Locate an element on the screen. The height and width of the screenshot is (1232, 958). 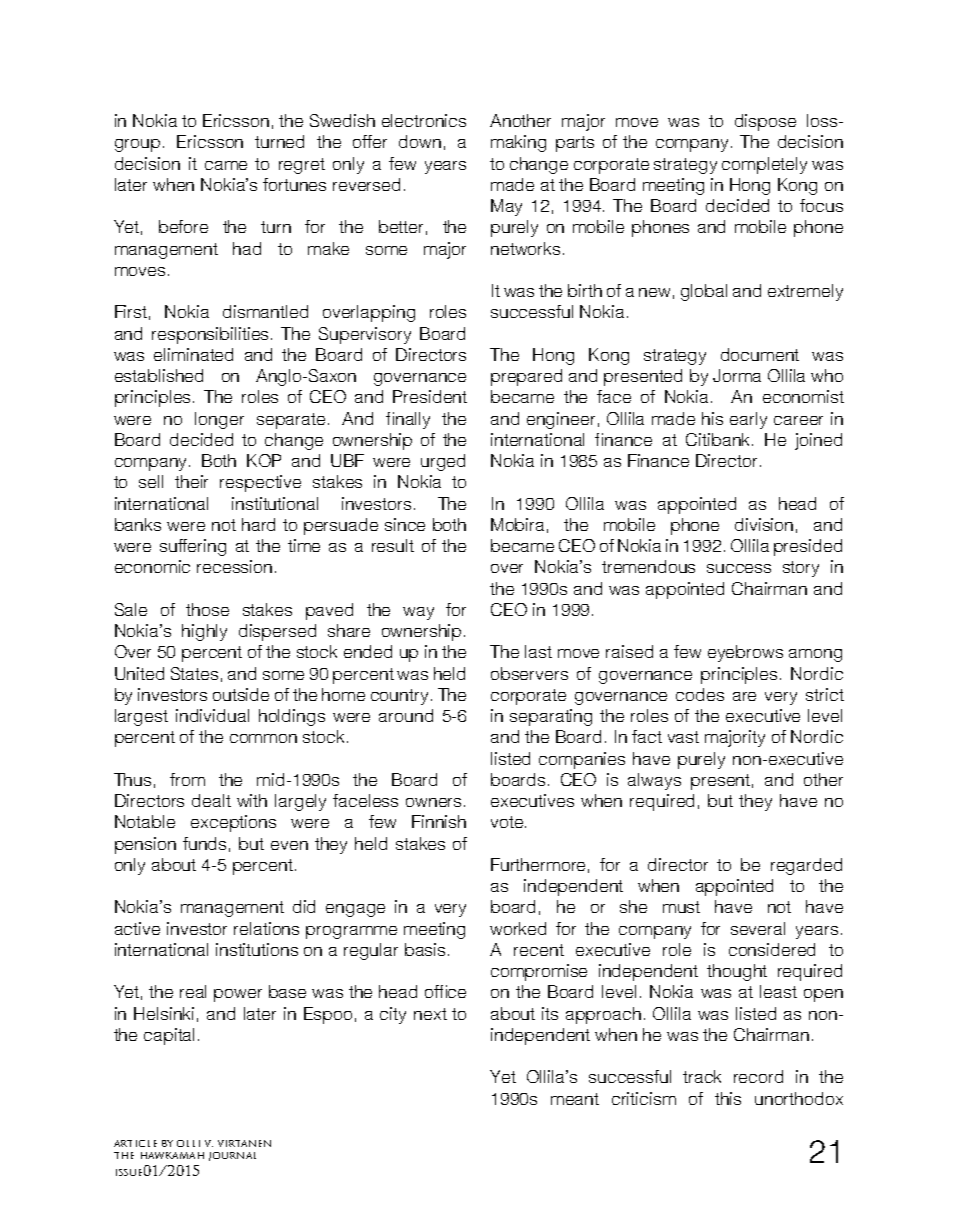
down is located at coordinates (420, 141).
